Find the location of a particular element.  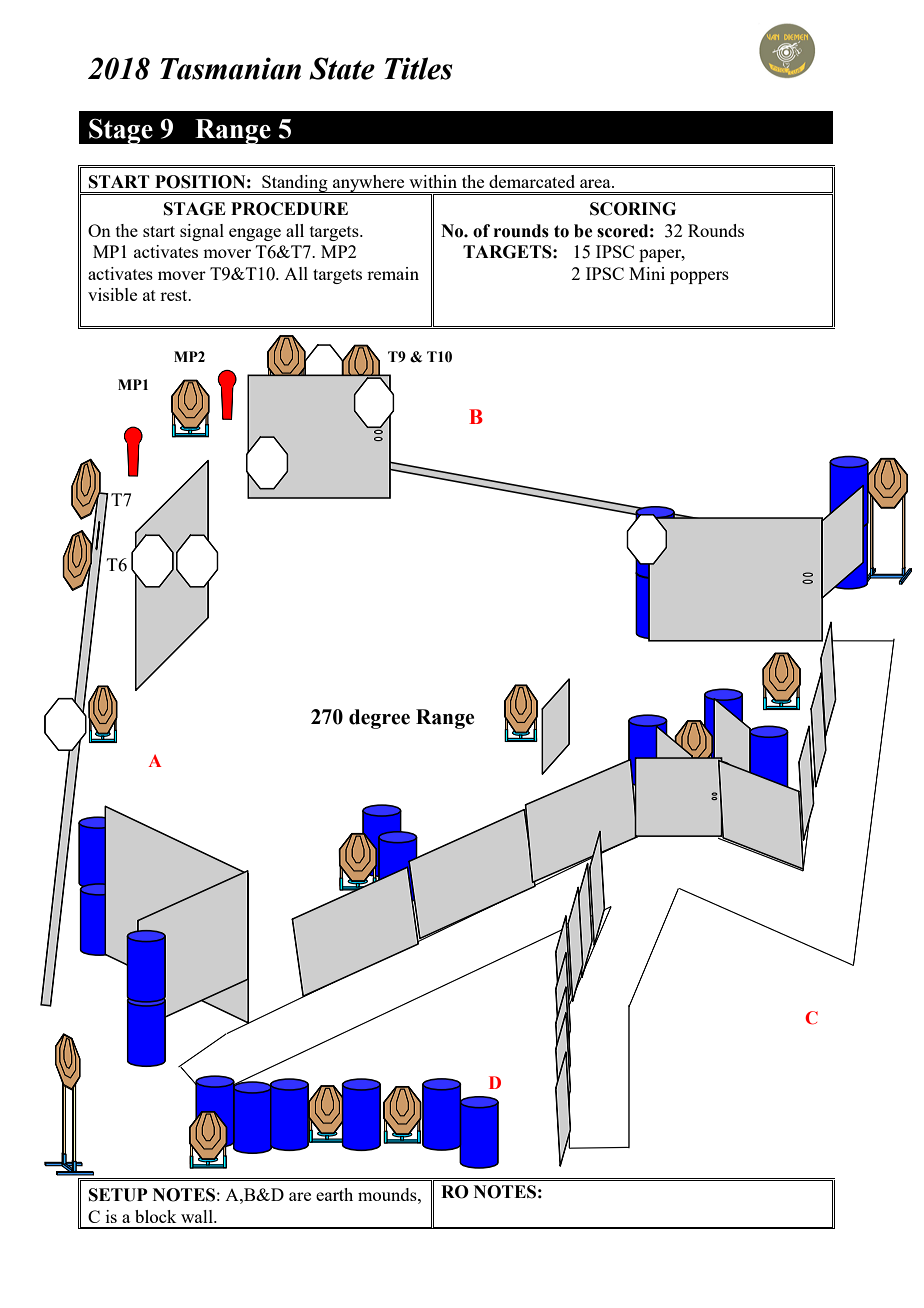

Tasmanian is located at coordinates (230, 68).
